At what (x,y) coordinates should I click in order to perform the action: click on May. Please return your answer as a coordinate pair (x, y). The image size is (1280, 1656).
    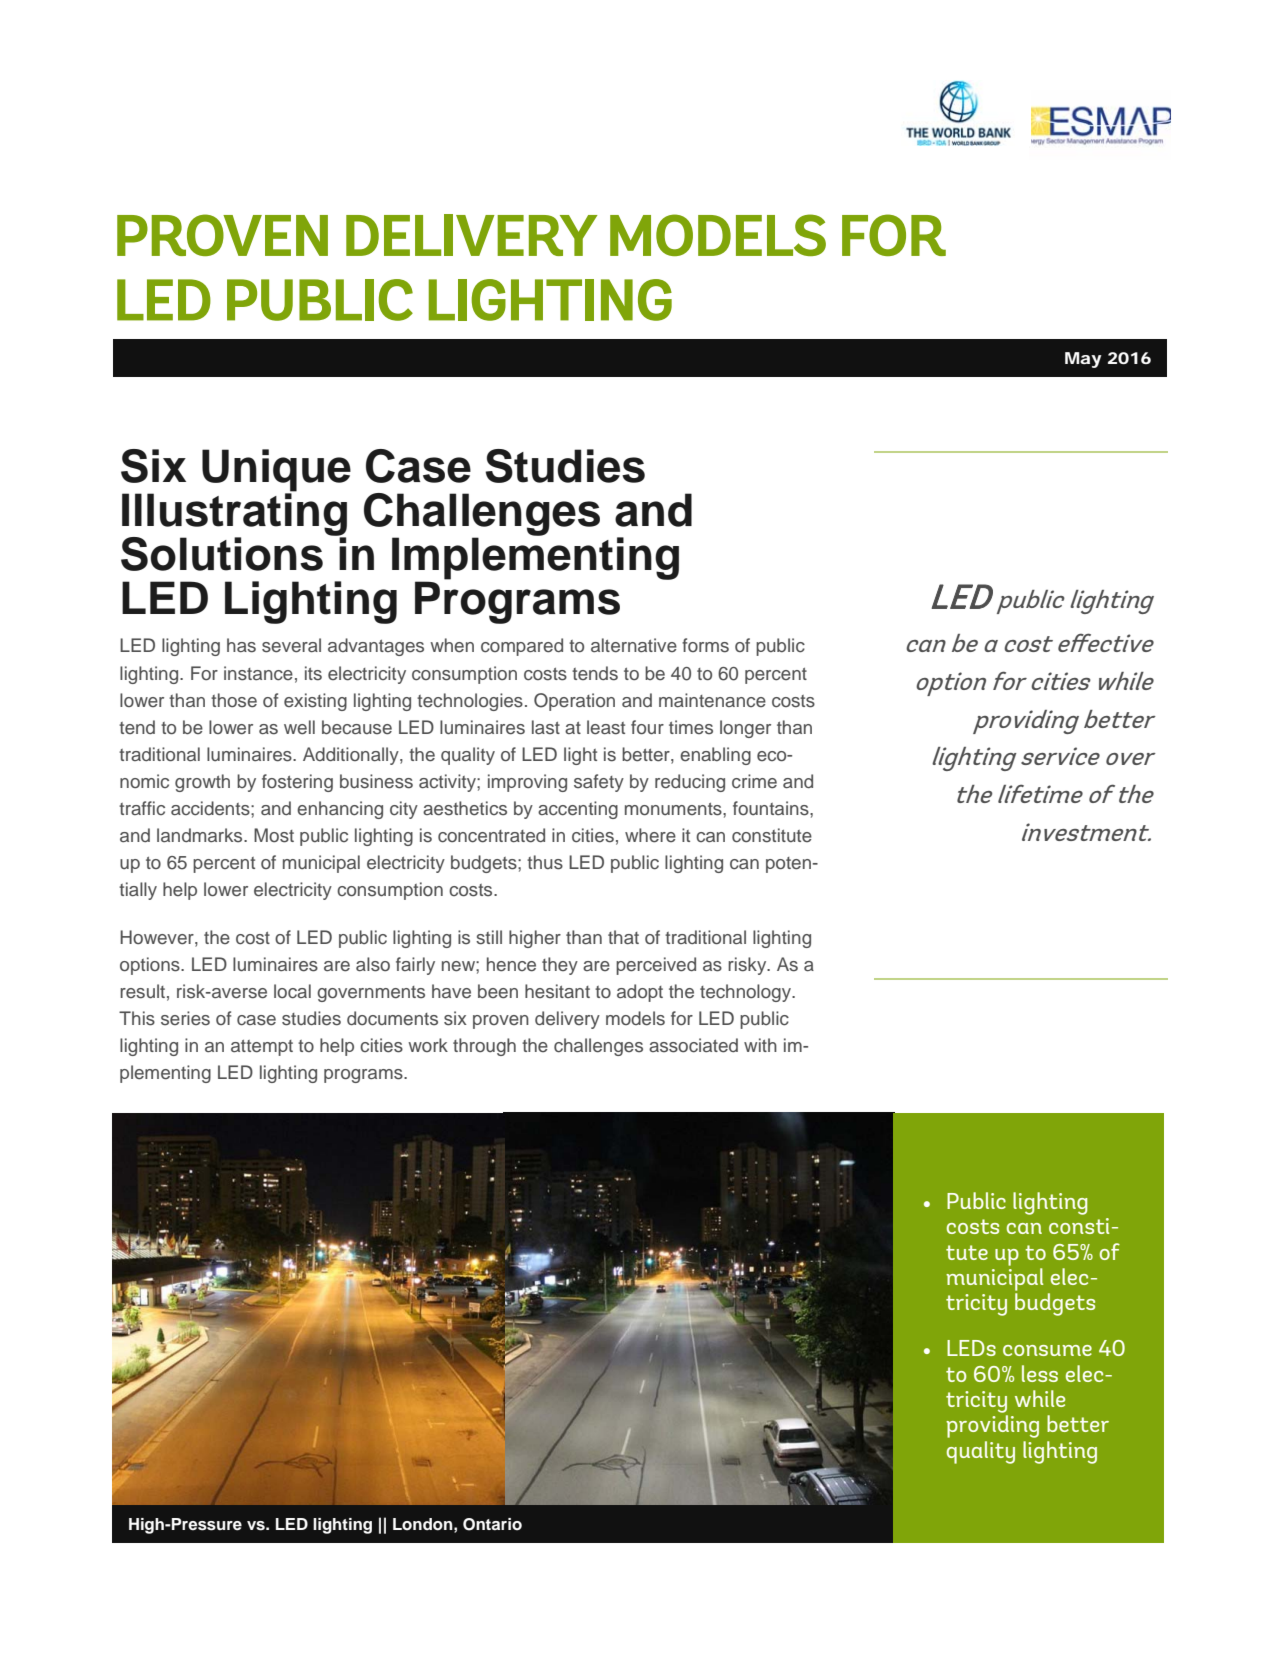
    Looking at the image, I should click on (1083, 360).
